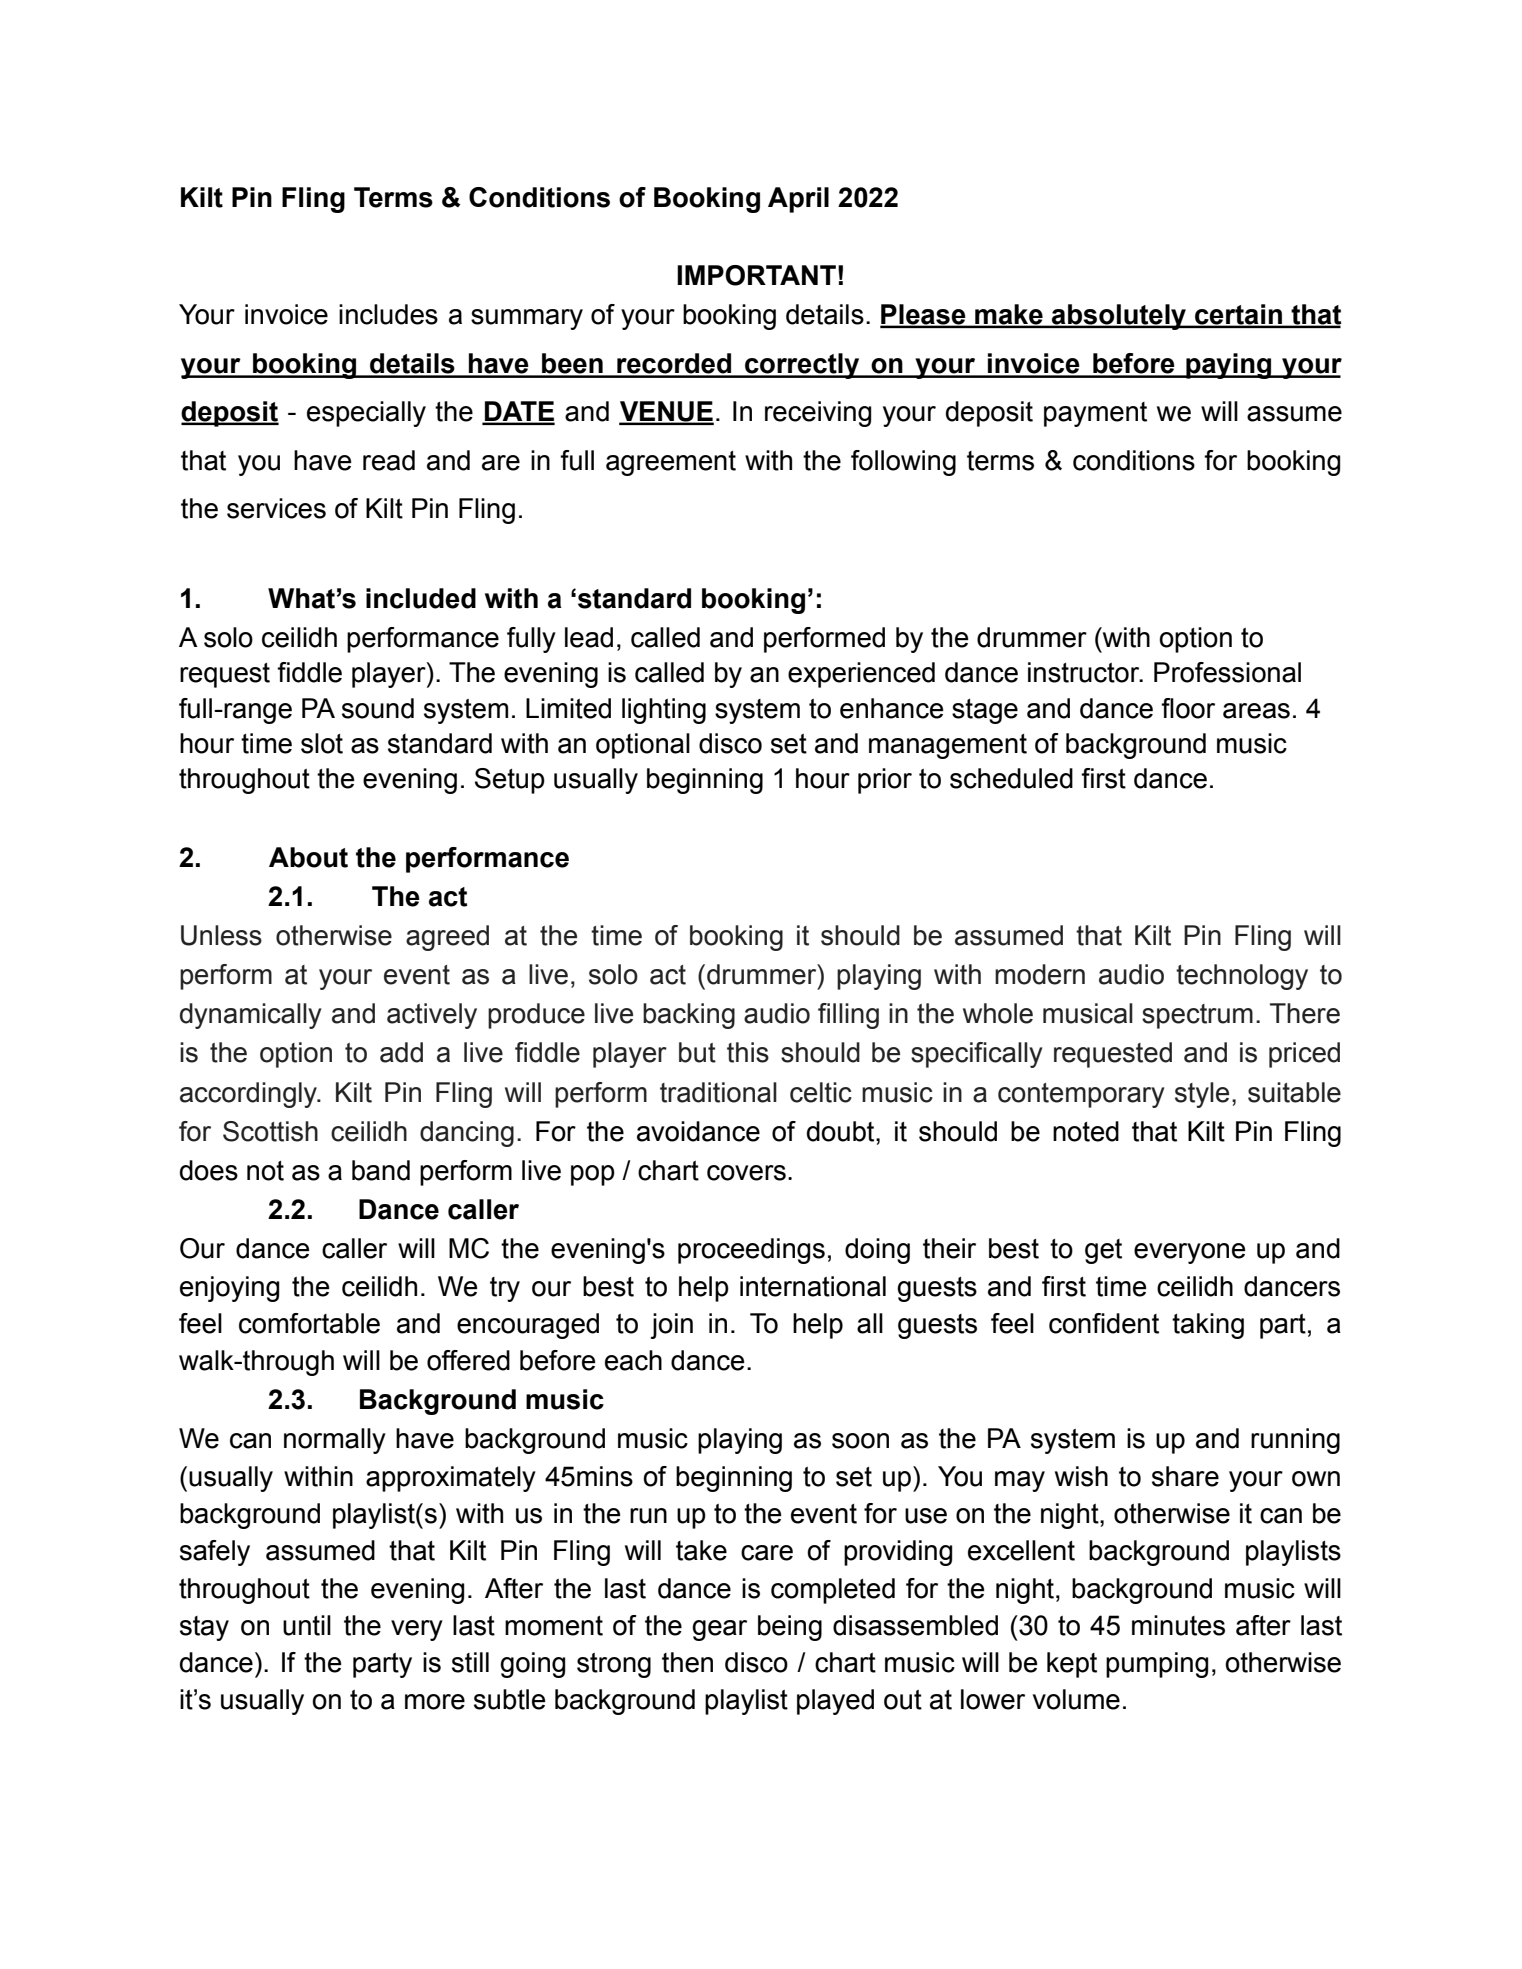 The height and width of the screenshot is (1969, 1522). What do you see at coordinates (307, 1625) in the screenshot?
I see `until` at bounding box center [307, 1625].
